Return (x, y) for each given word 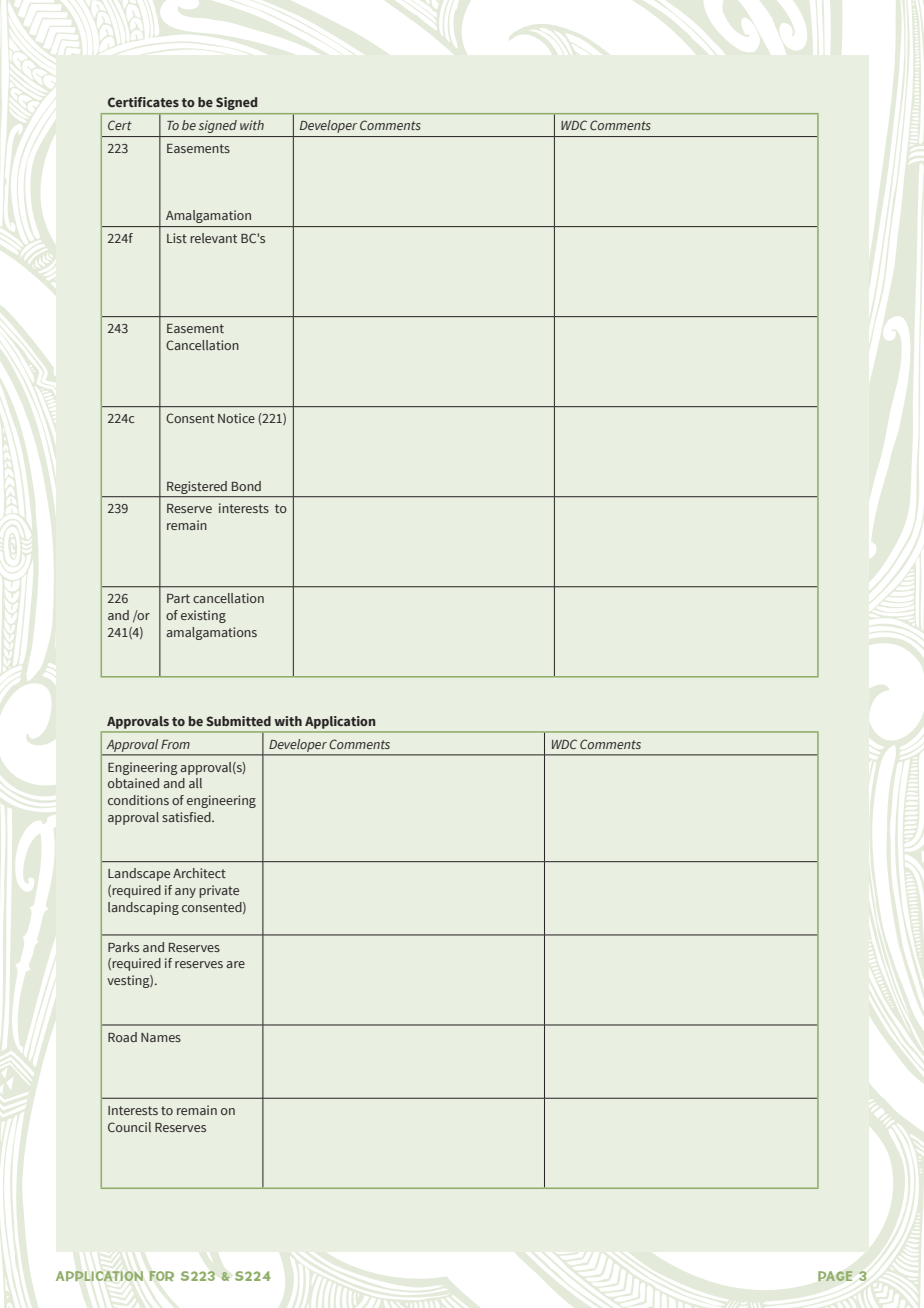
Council (129, 1127)
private (219, 891)
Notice (236, 418)
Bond (246, 486)
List (177, 238)
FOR (161, 1276)
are (235, 964)
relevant (213, 238)
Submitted (238, 721)
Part (178, 598)
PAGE (835, 1276)
